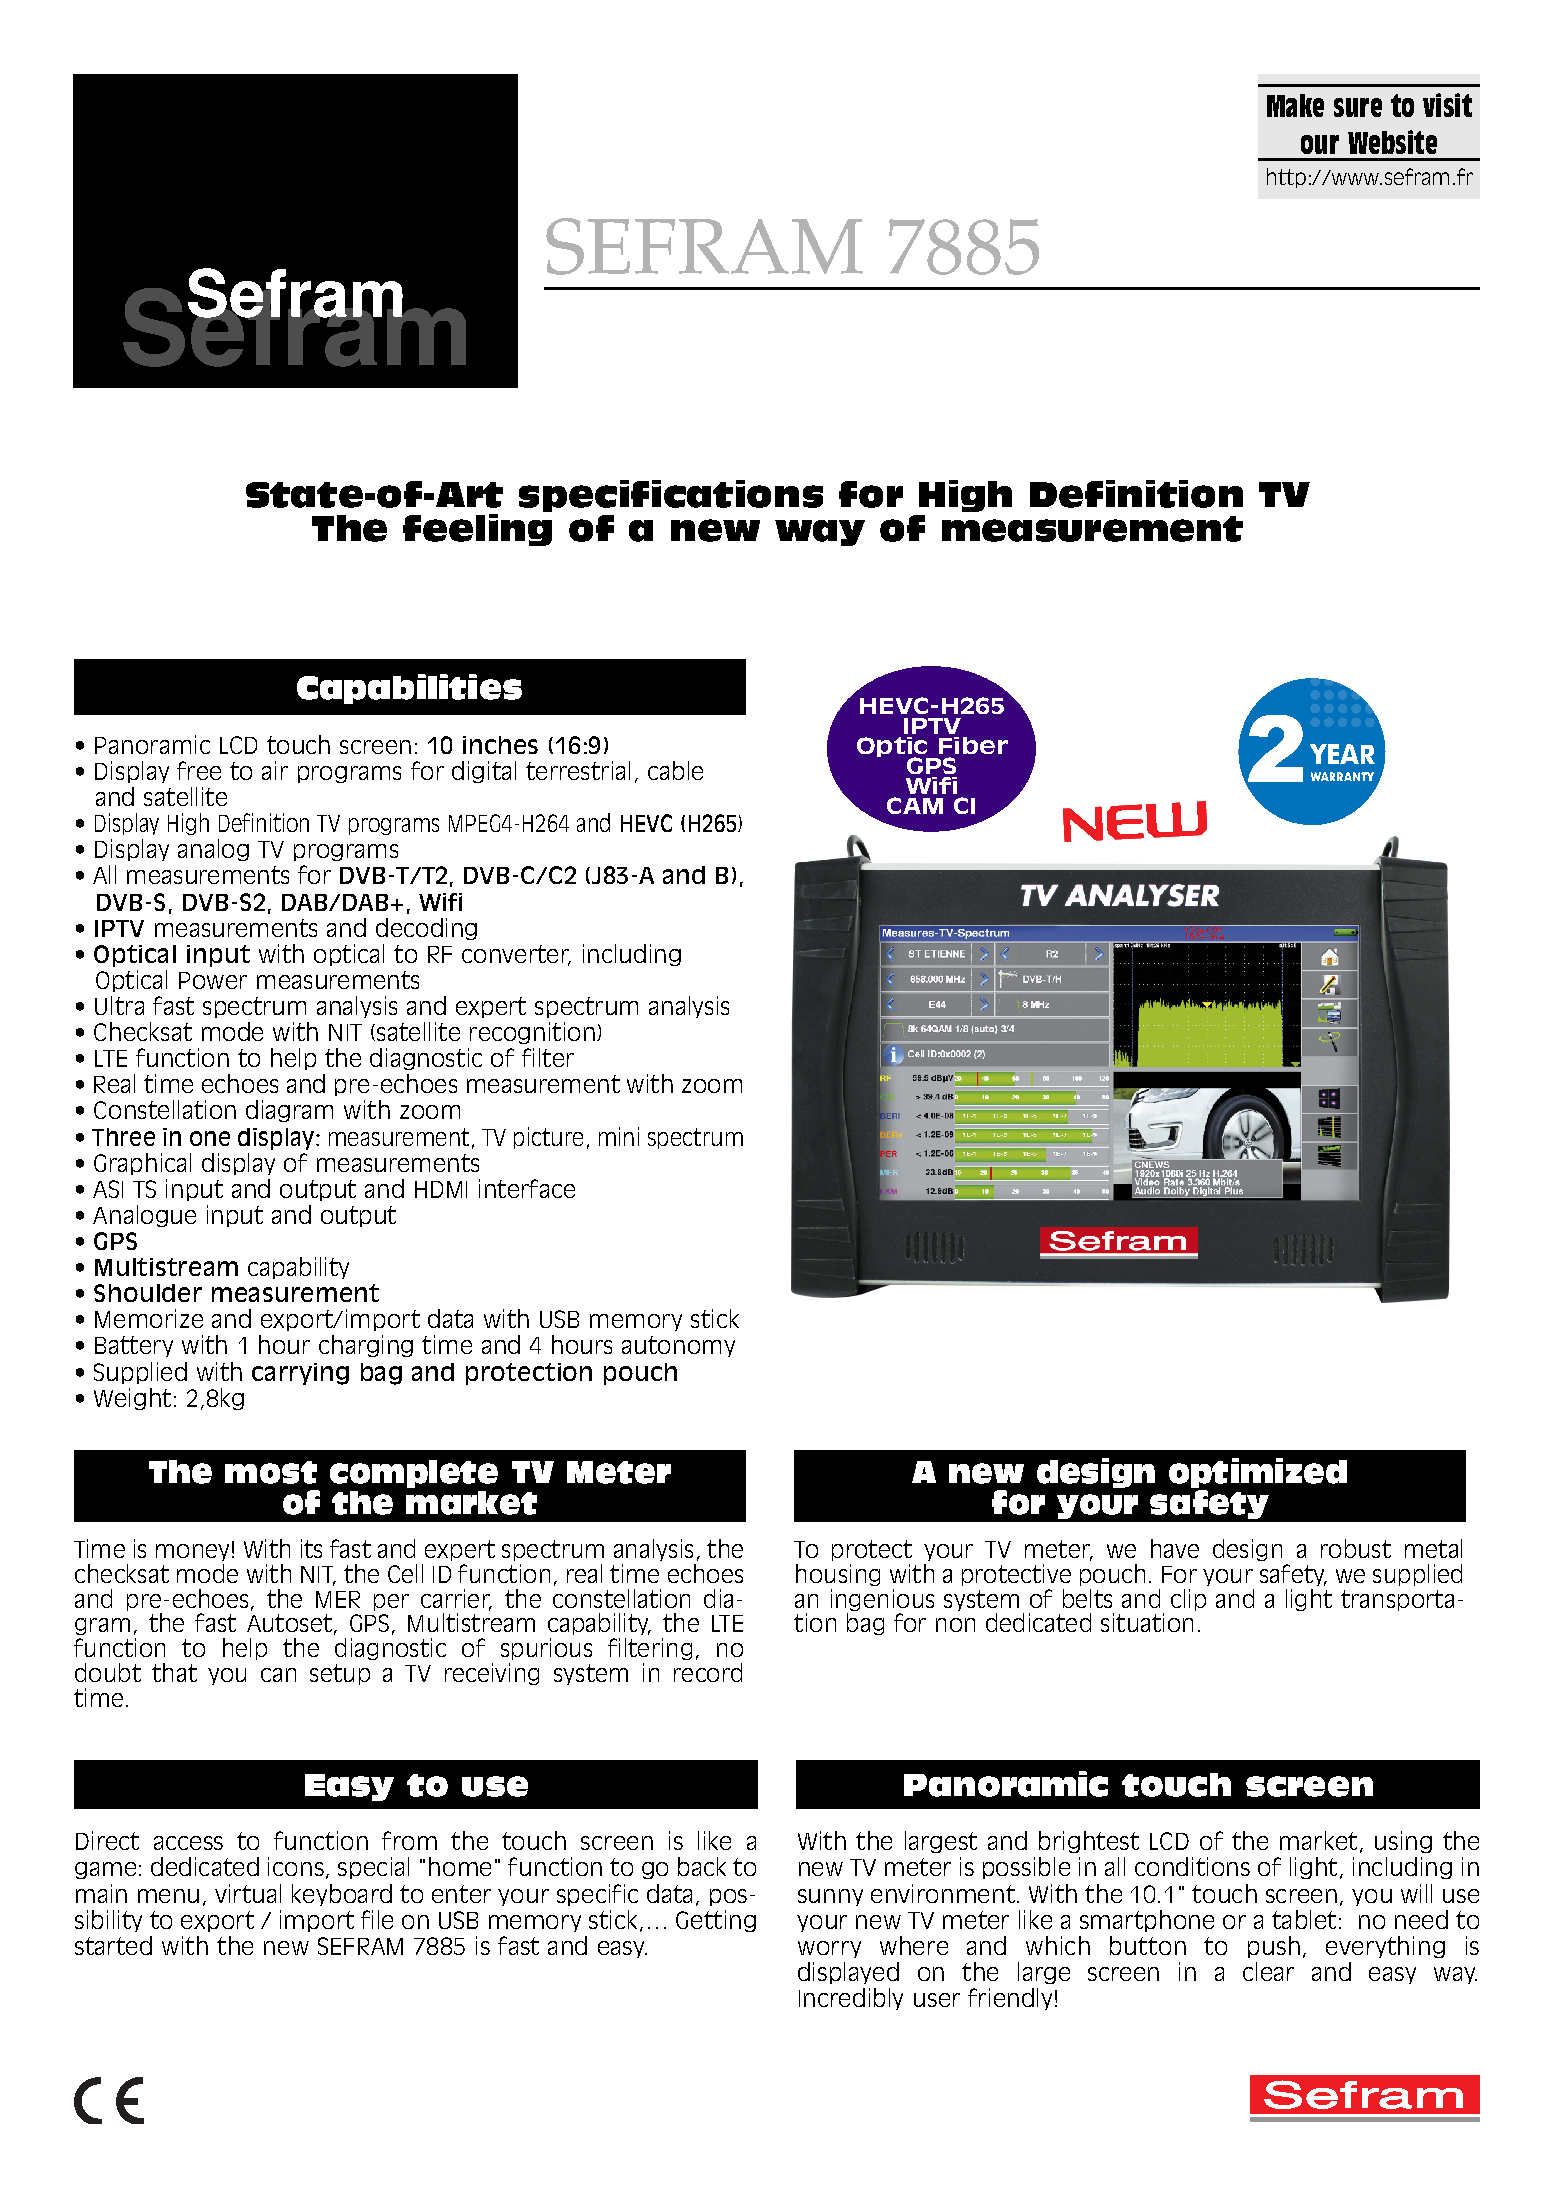 This screenshot has height=2198, width=1554. What do you see at coordinates (1356, 1548) in the screenshot?
I see `robust` at bounding box center [1356, 1548].
